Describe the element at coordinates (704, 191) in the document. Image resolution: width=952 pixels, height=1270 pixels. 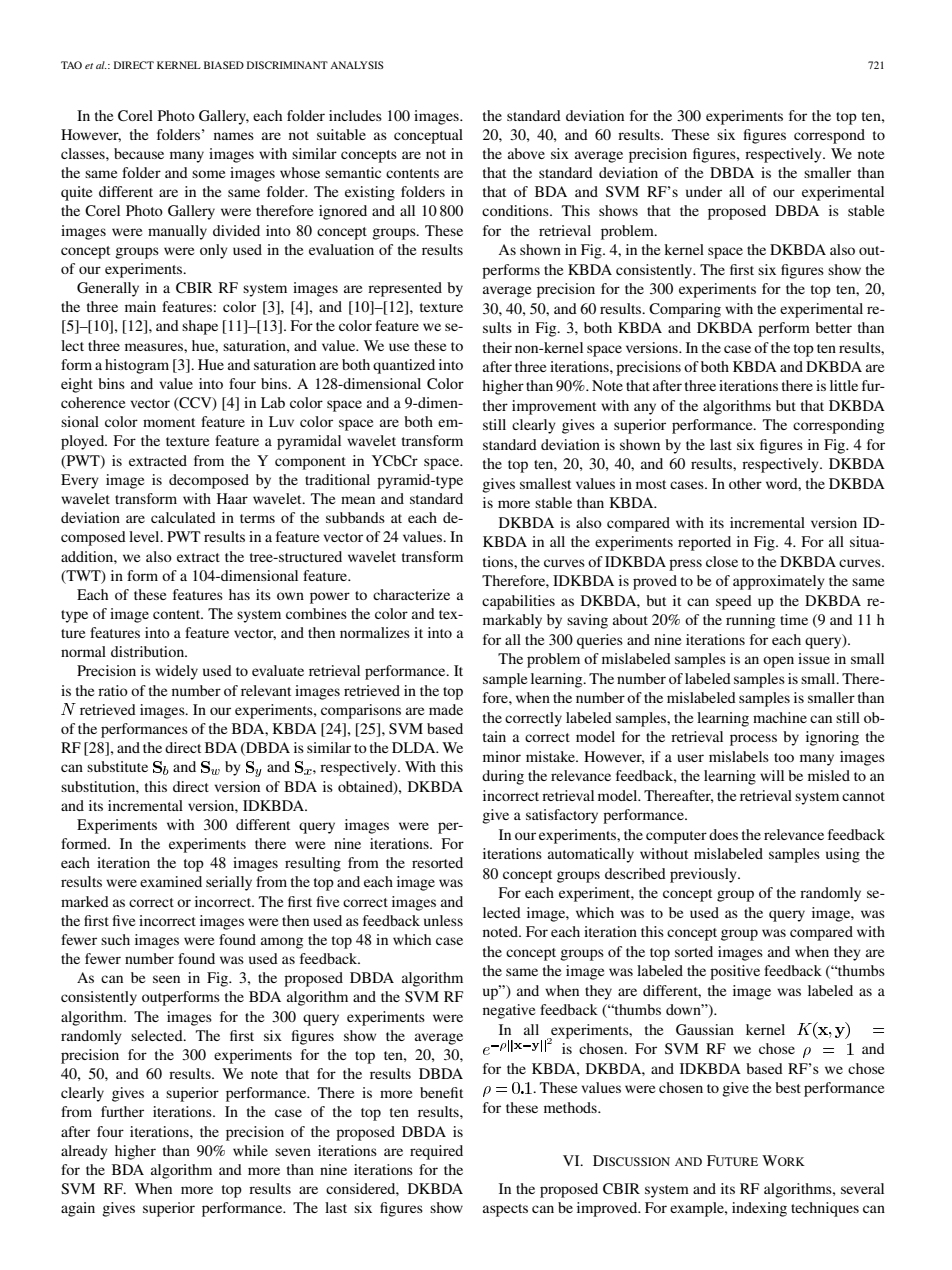
I see `under` at that location.
